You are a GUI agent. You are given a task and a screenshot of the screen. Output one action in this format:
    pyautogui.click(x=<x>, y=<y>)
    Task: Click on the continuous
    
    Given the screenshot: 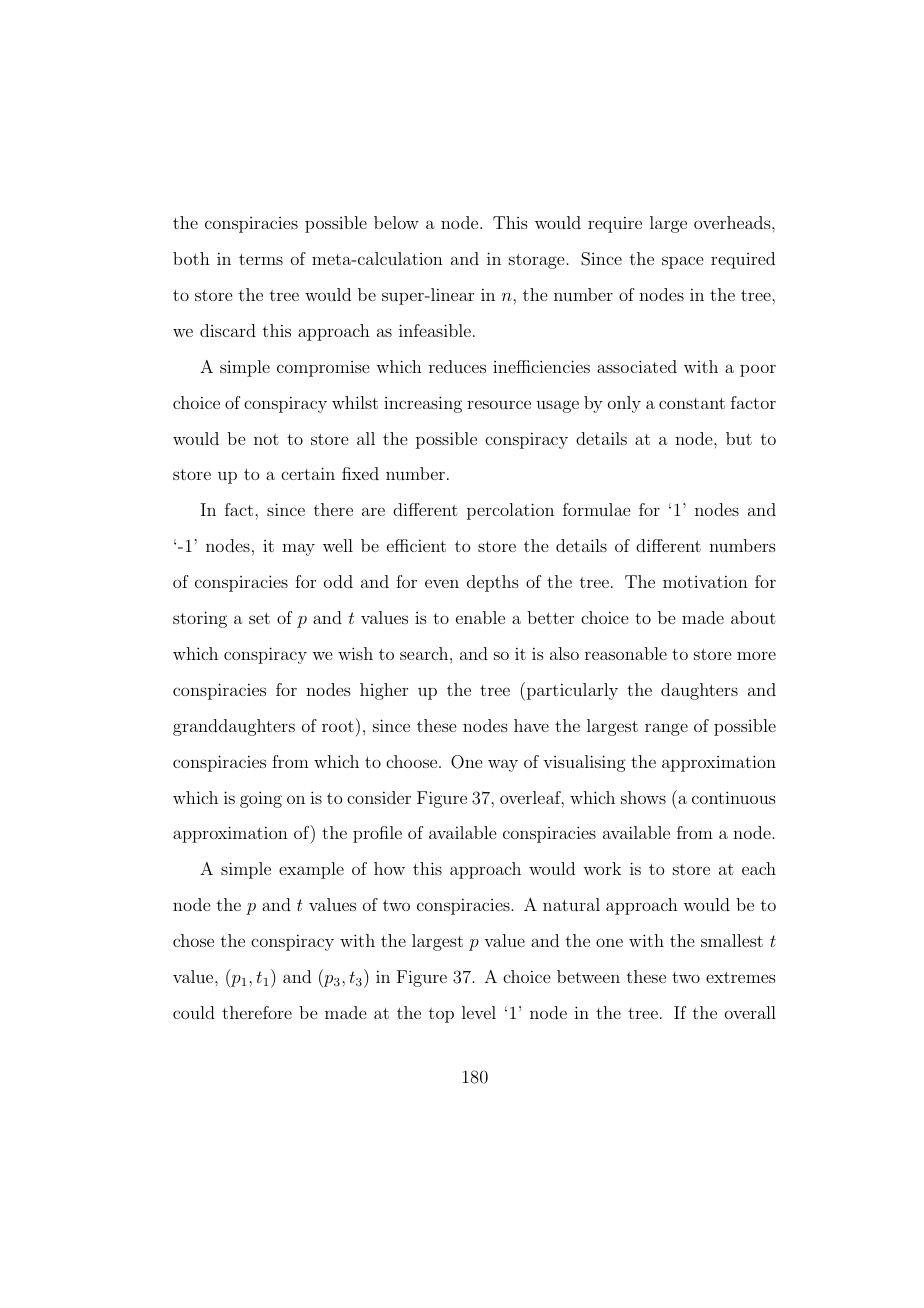 What is the action you would take?
    pyautogui.click(x=734, y=797)
